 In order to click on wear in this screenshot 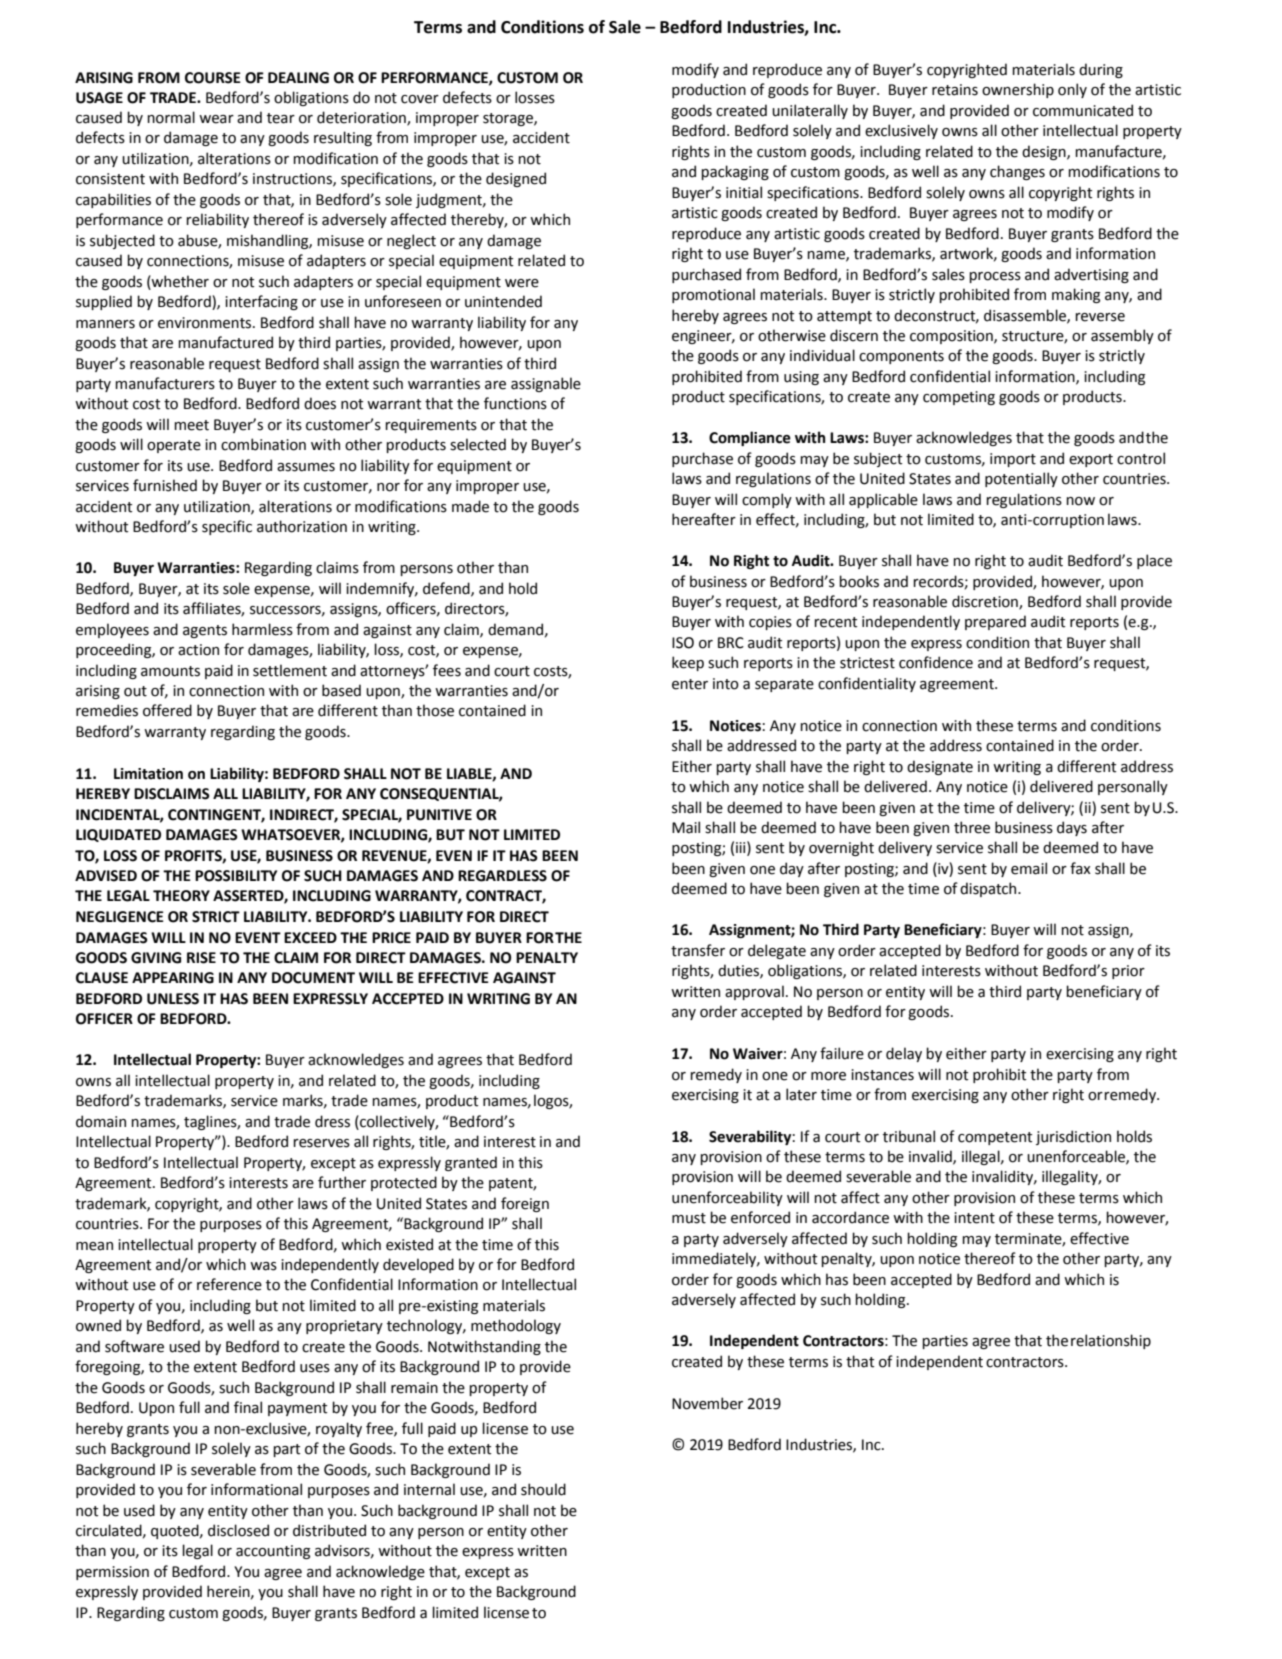, I will do `click(216, 119)`.
